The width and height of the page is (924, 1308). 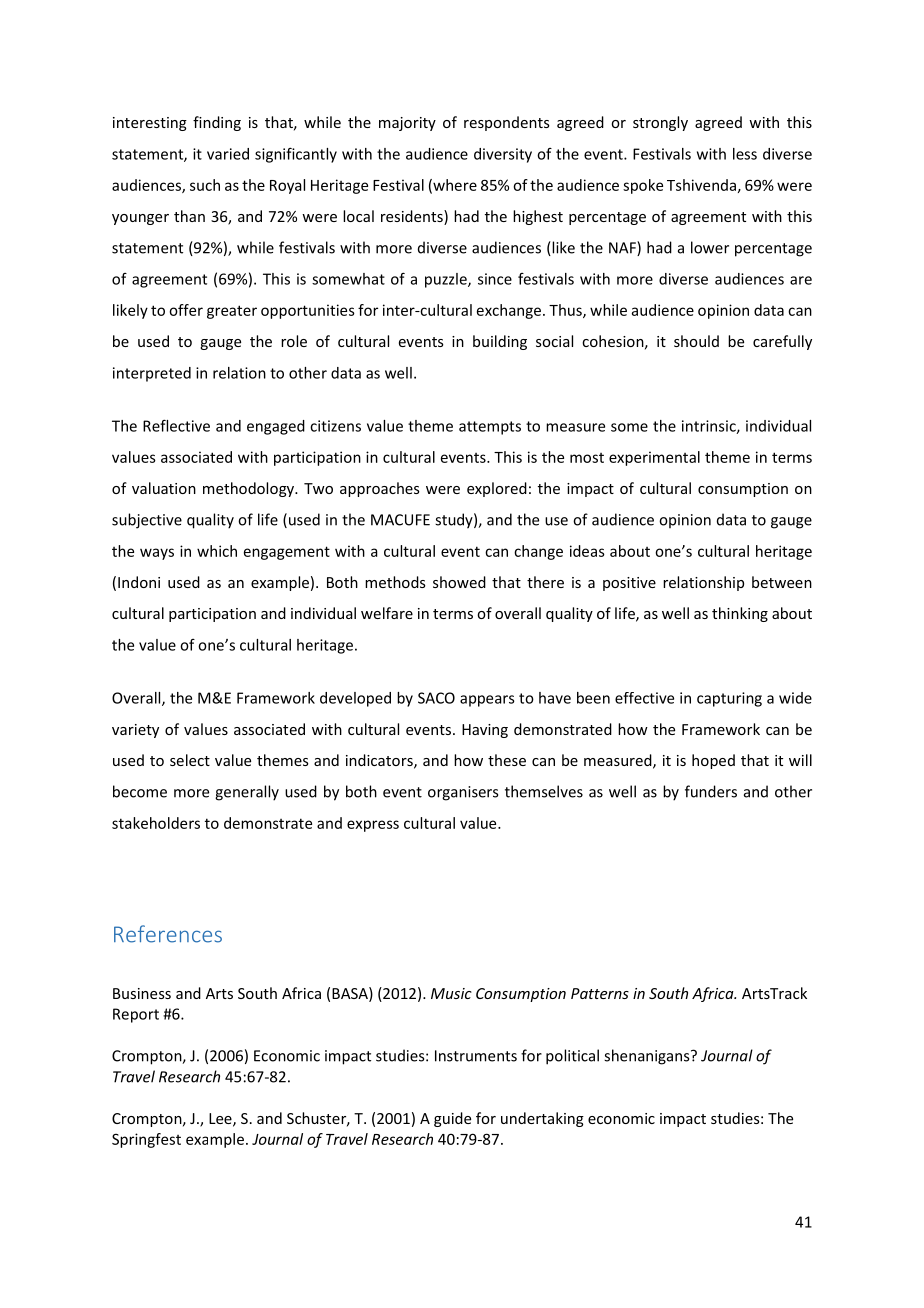 I want to click on which, so click(x=217, y=551).
